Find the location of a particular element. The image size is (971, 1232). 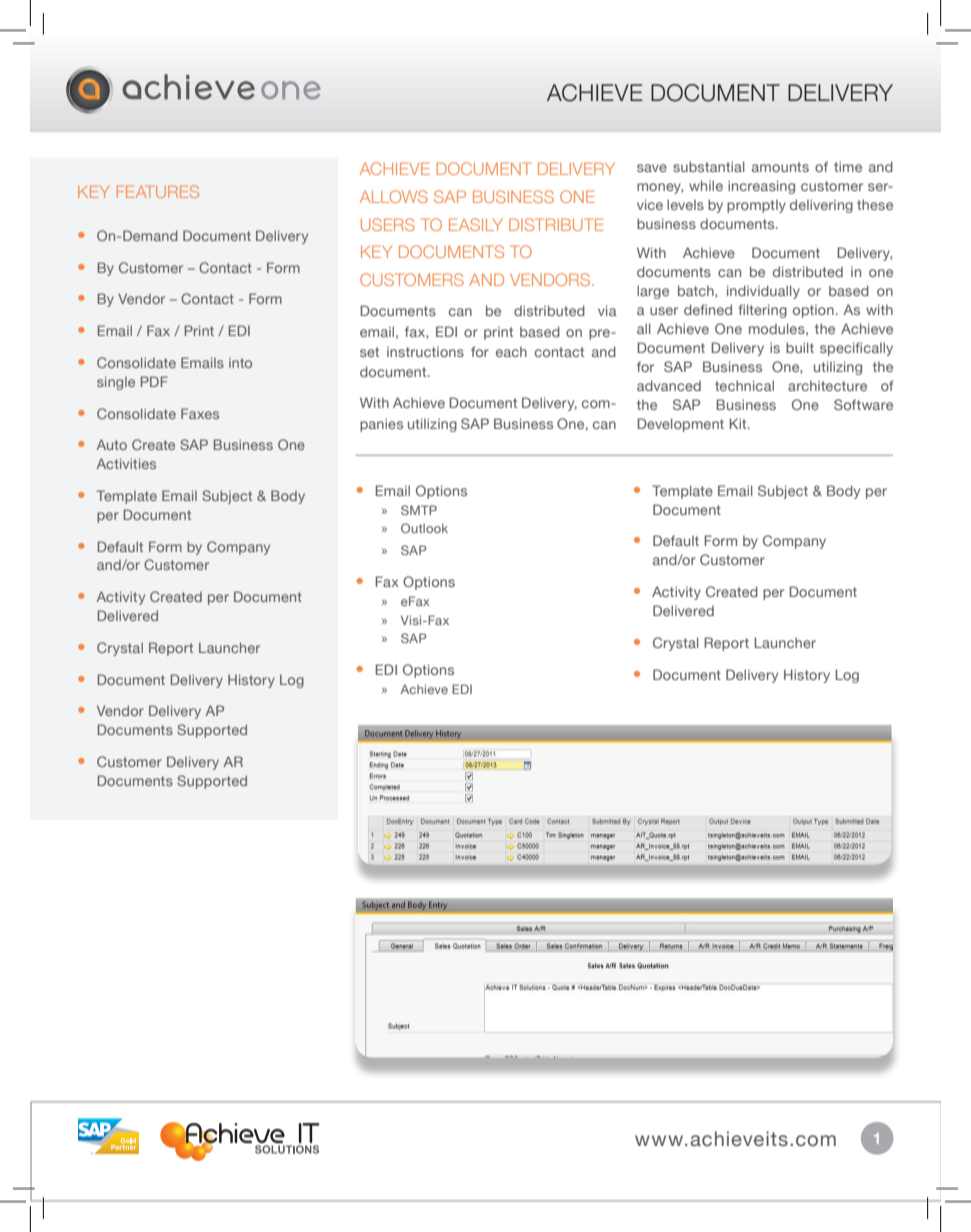

Outlook is located at coordinates (424, 528).
